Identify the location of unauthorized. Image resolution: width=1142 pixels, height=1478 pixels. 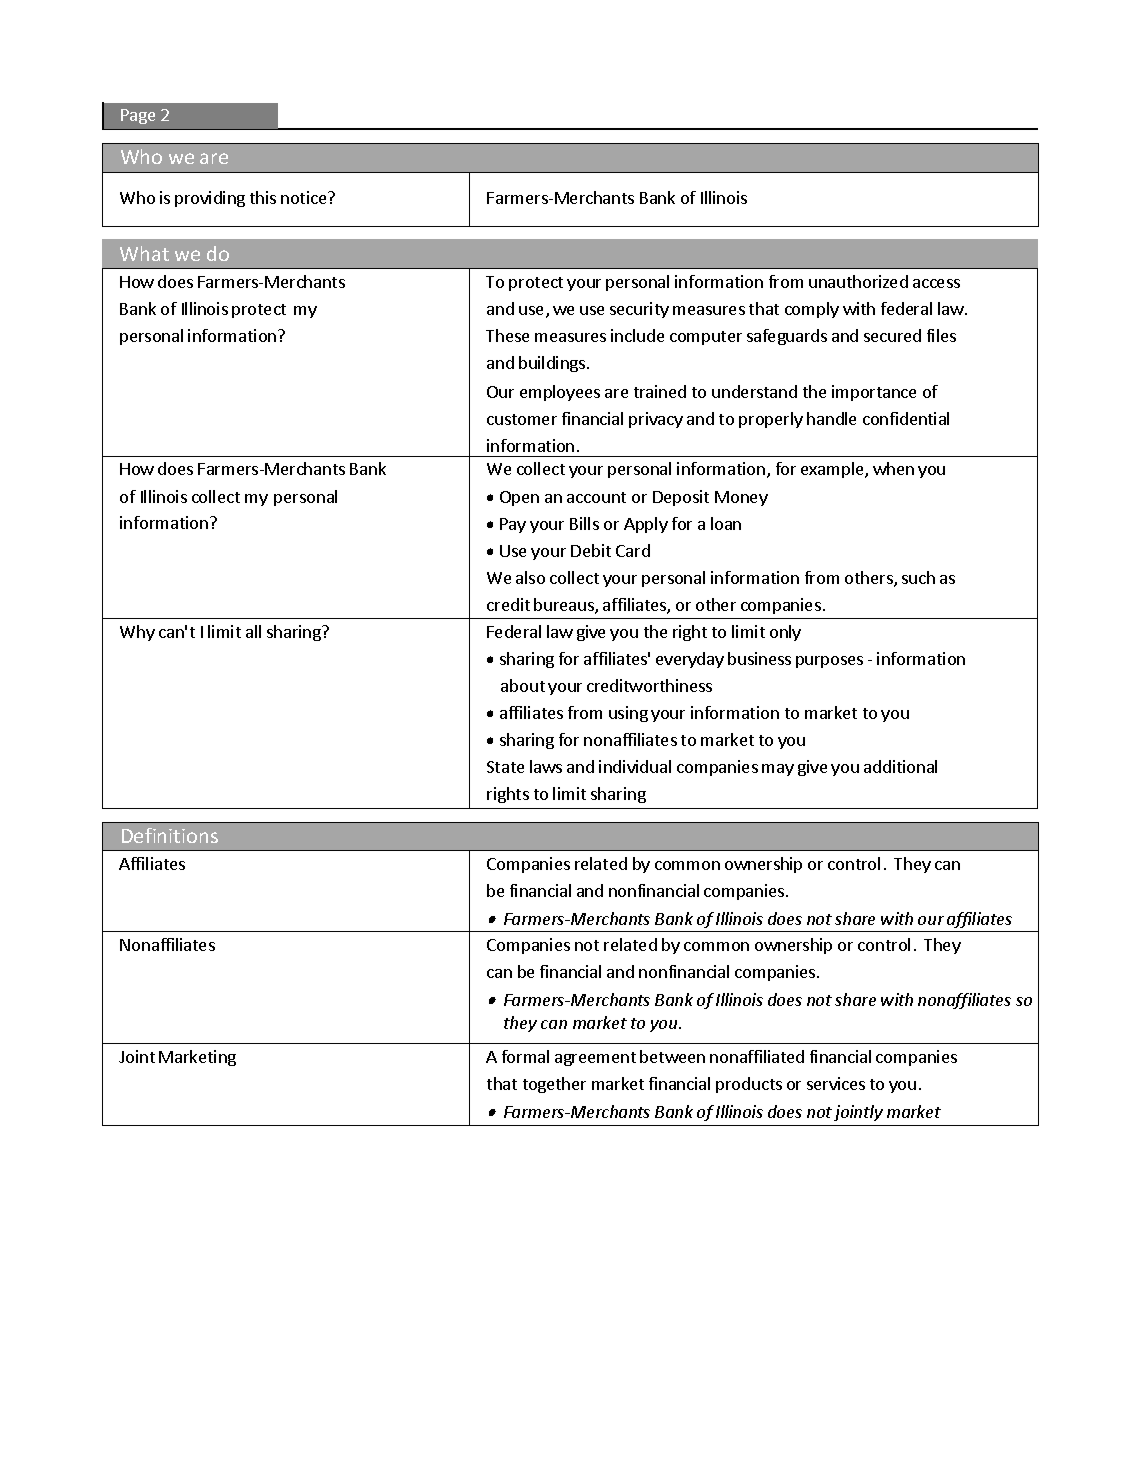
(858, 281).
